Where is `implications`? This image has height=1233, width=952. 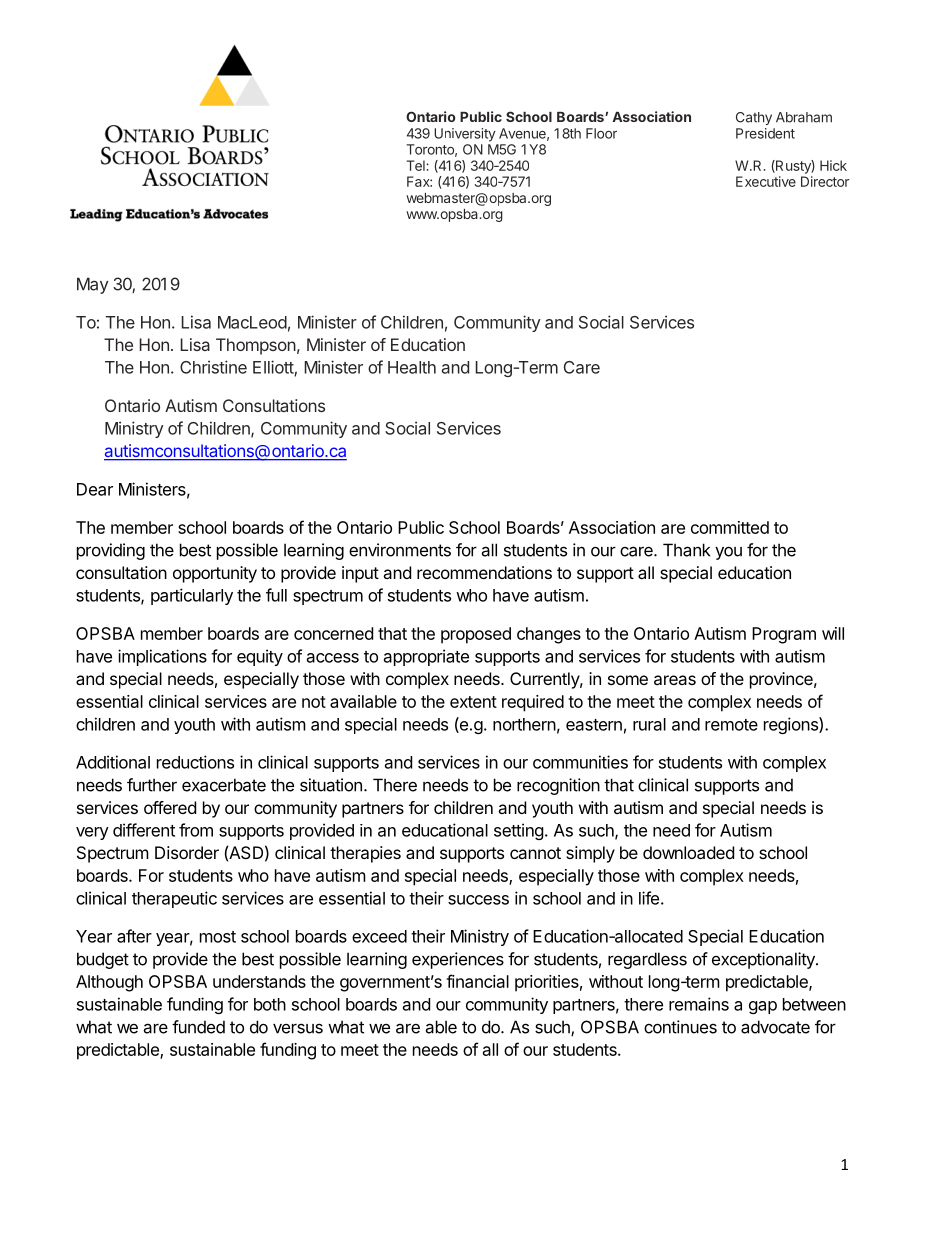 implications is located at coordinates (162, 657).
